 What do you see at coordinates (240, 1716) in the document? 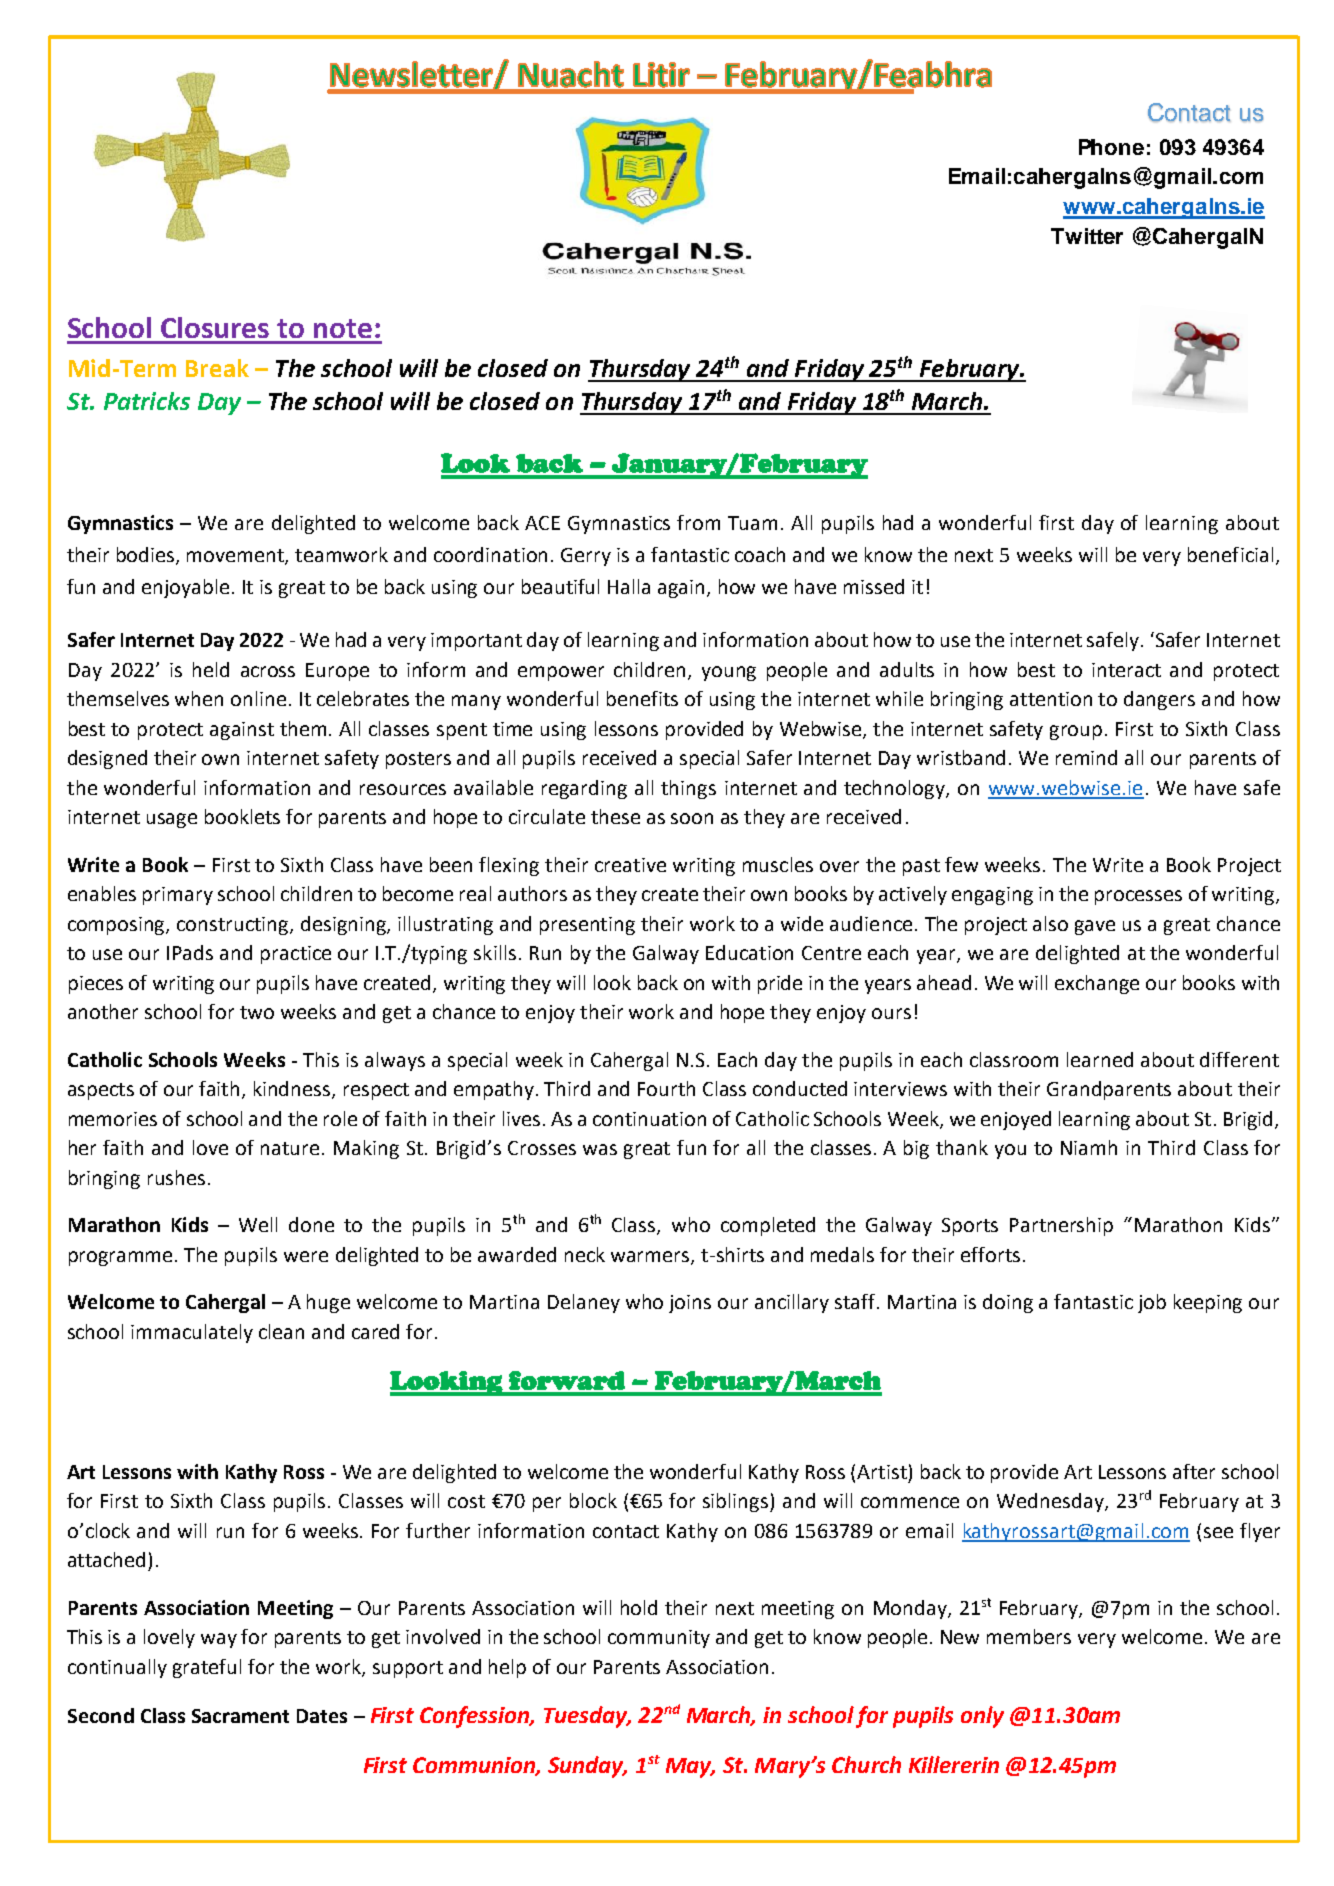
I see `Sacrament` at bounding box center [240, 1716].
